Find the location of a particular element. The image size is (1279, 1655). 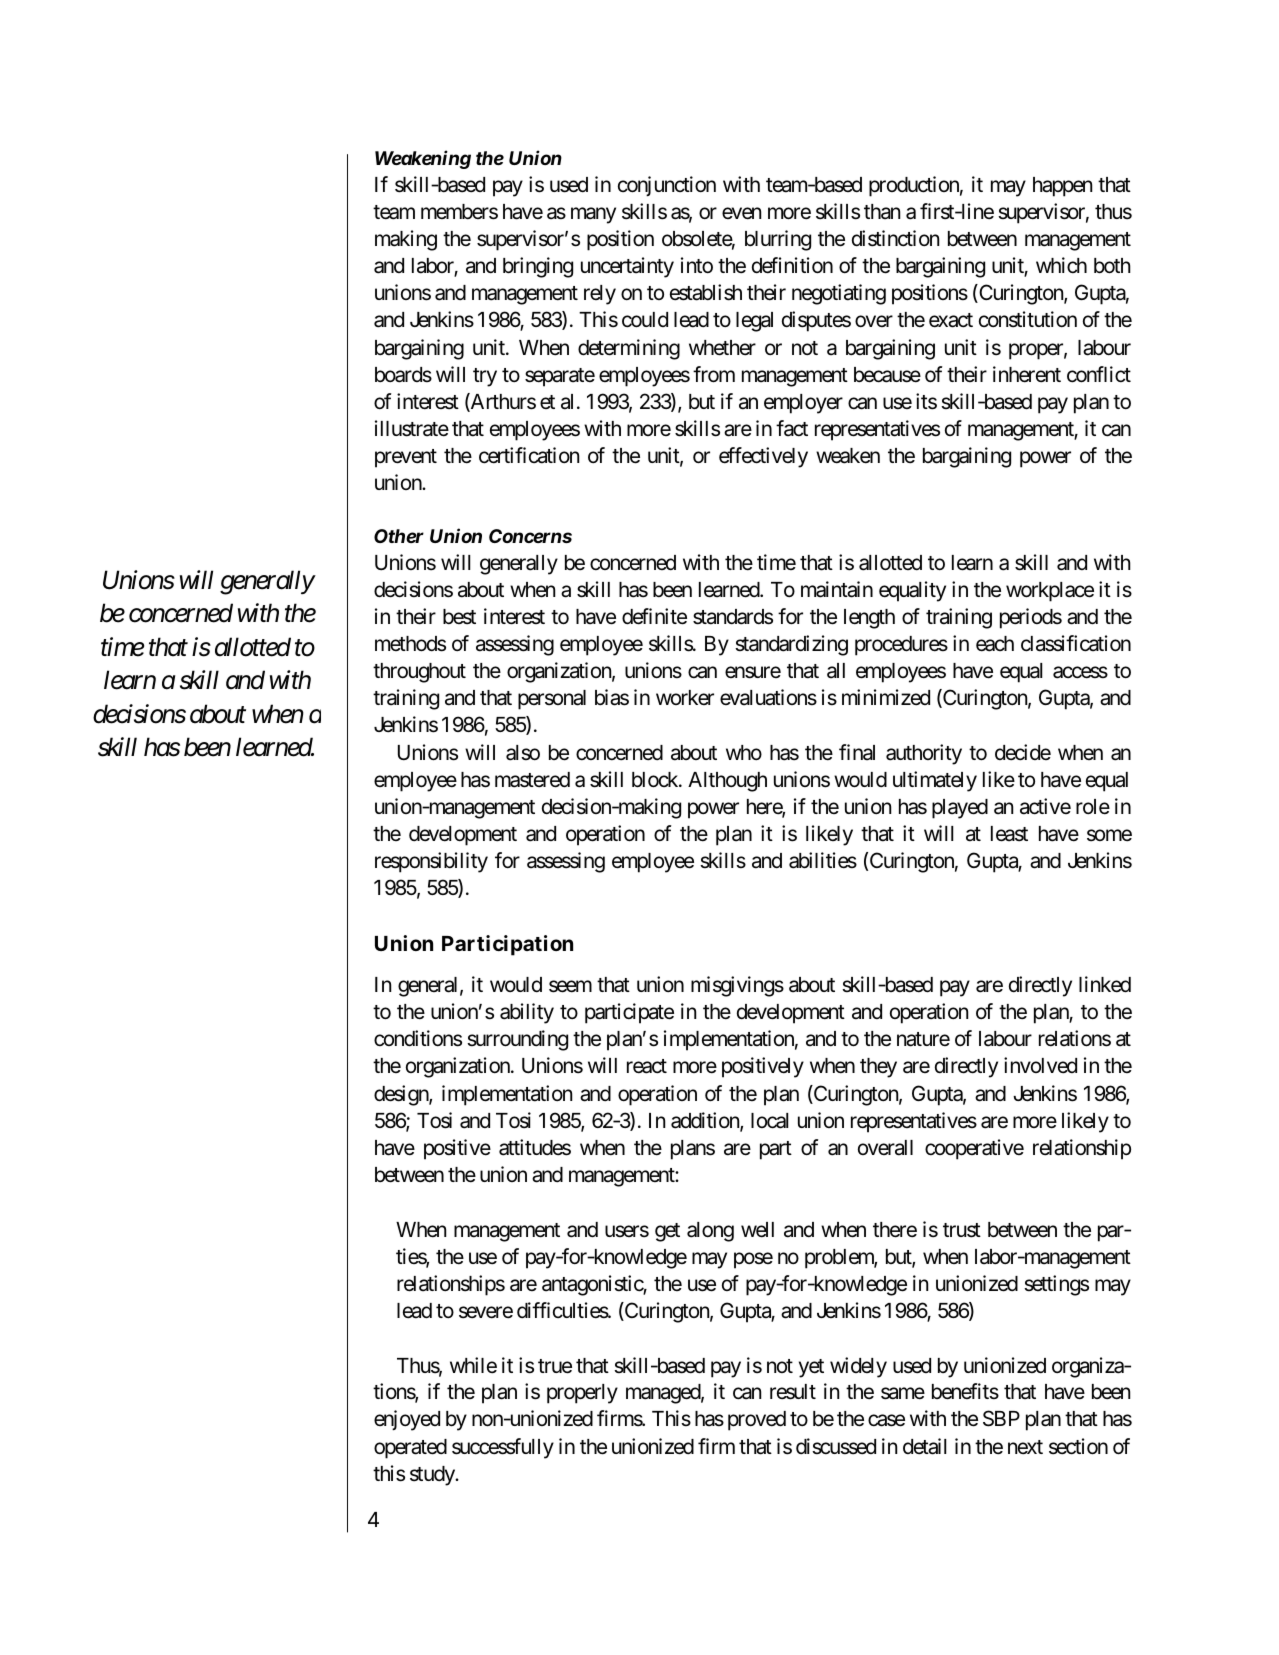

surrounding is located at coordinates (517, 1040).
